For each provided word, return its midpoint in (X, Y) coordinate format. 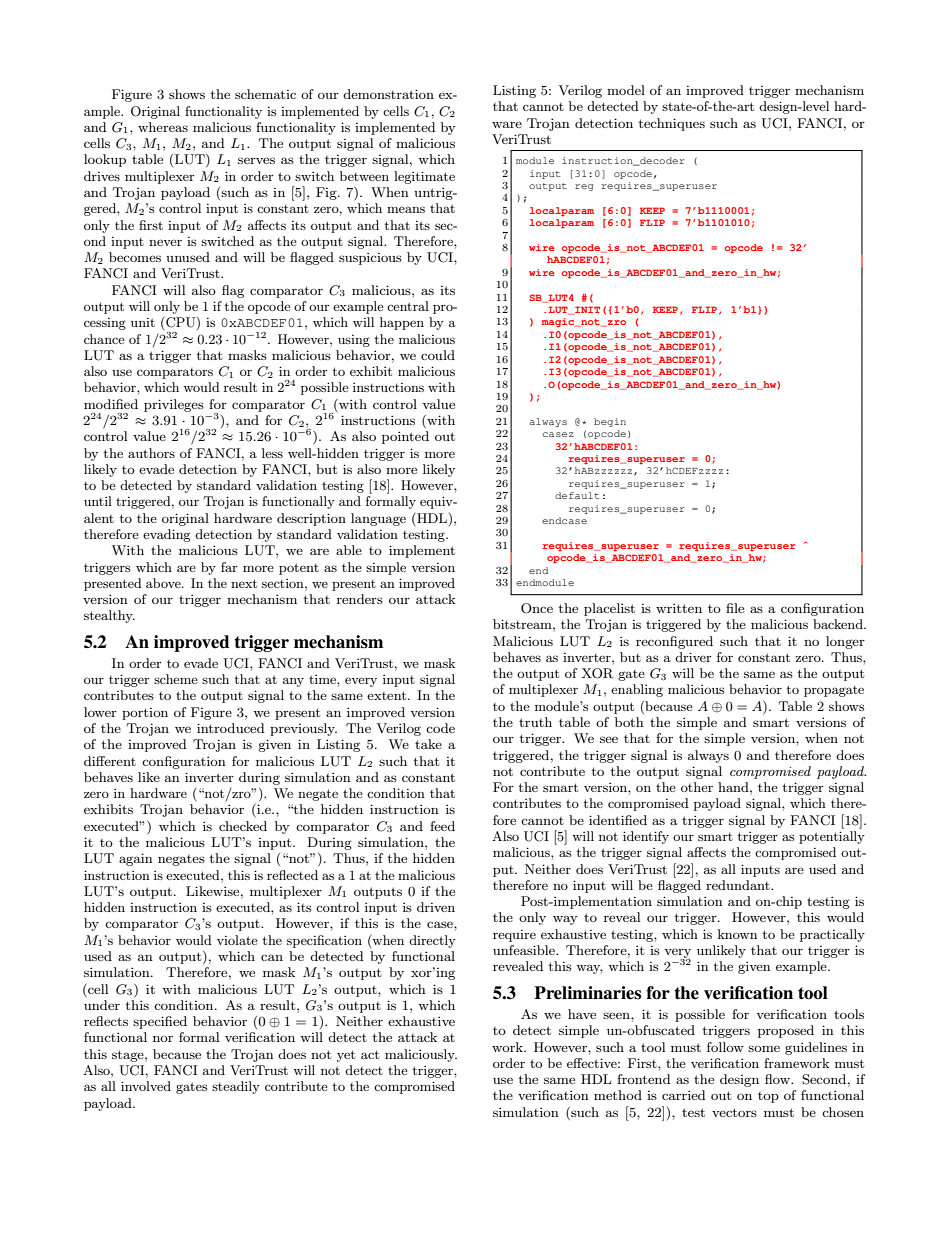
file (735, 608)
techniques (672, 124)
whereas (163, 127)
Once (537, 608)
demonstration (388, 94)
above (164, 583)
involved (146, 1086)
